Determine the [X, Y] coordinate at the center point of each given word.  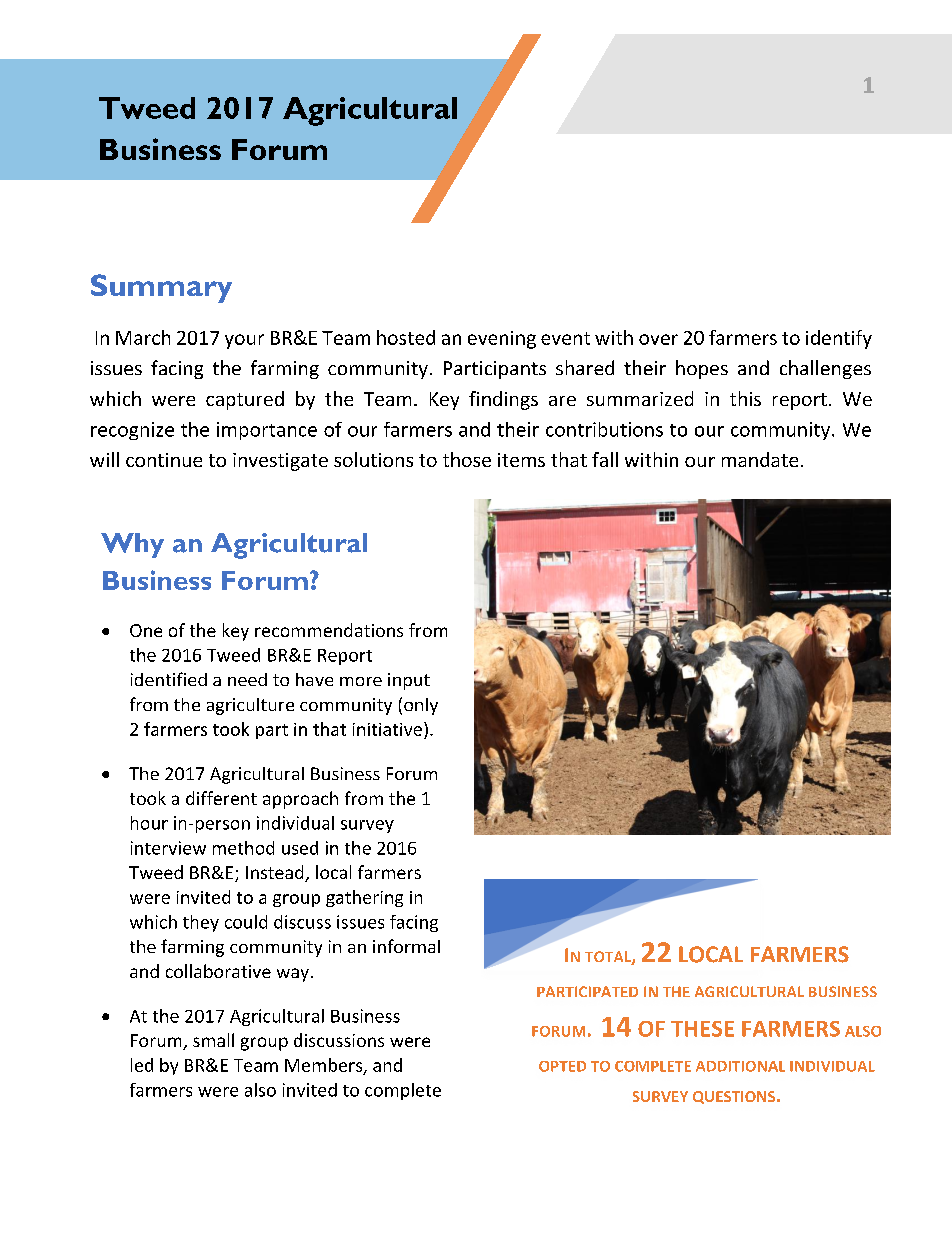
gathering [364, 898]
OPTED [562, 1066]
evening [502, 340]
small [213, 1040]
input [409, 681]
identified [169, 679]
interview [168, 848]
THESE [702, 1029]
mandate [760, 459]
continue [164, 460]
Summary [161, 288]
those [467, 459]
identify [839, 339]
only [421, 706]
